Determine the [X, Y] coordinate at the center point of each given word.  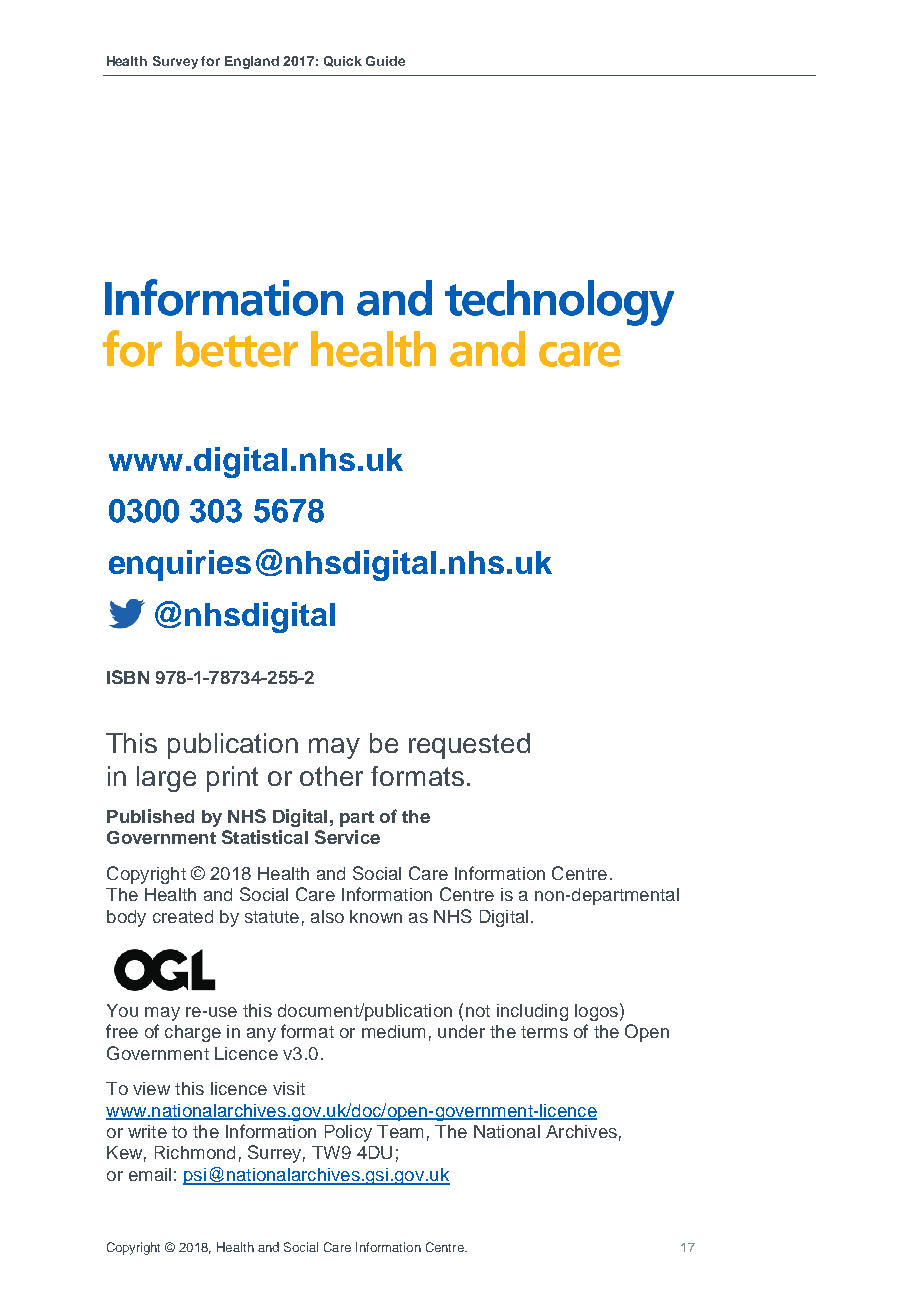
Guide [385, 61]
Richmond [195, 1152]
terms [544, 1032]
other [331, 776]
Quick [343, 61]
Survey [175, 62]
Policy [348, 1133]
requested [469, 746]
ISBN [128, 677]
